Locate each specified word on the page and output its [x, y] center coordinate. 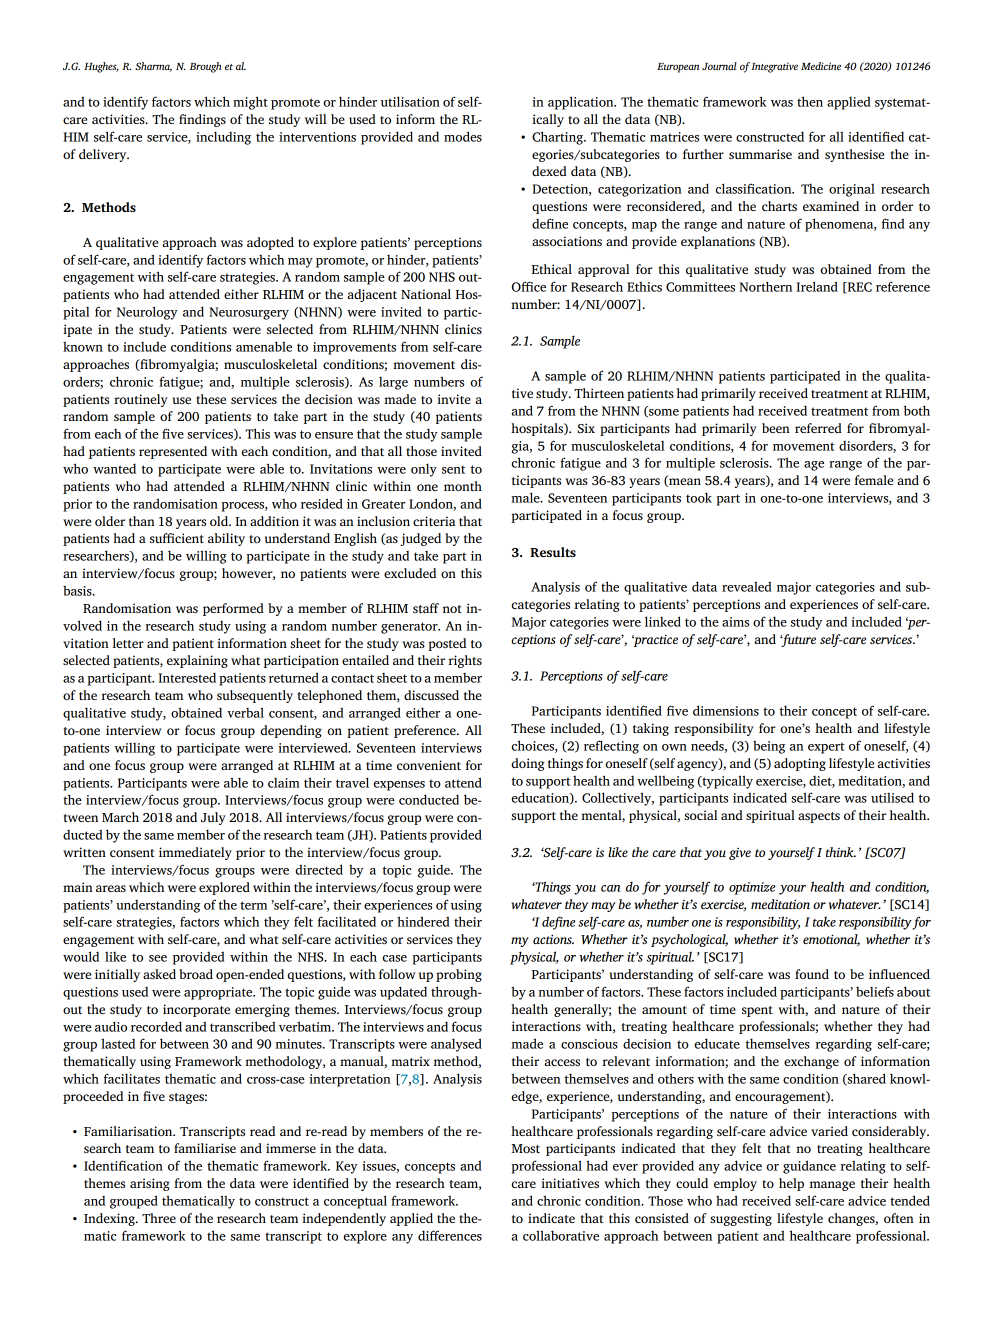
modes [463, 136]
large [393, 383]
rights [465, 661]
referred [818, 428]
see [158, 958]
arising [150, 1184]
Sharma [153, 67]
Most [526, 1148]
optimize [752, 888]
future [798, 640]
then [810, 101]
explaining [197, 661]
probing [459, 975]
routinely [141, 400]
